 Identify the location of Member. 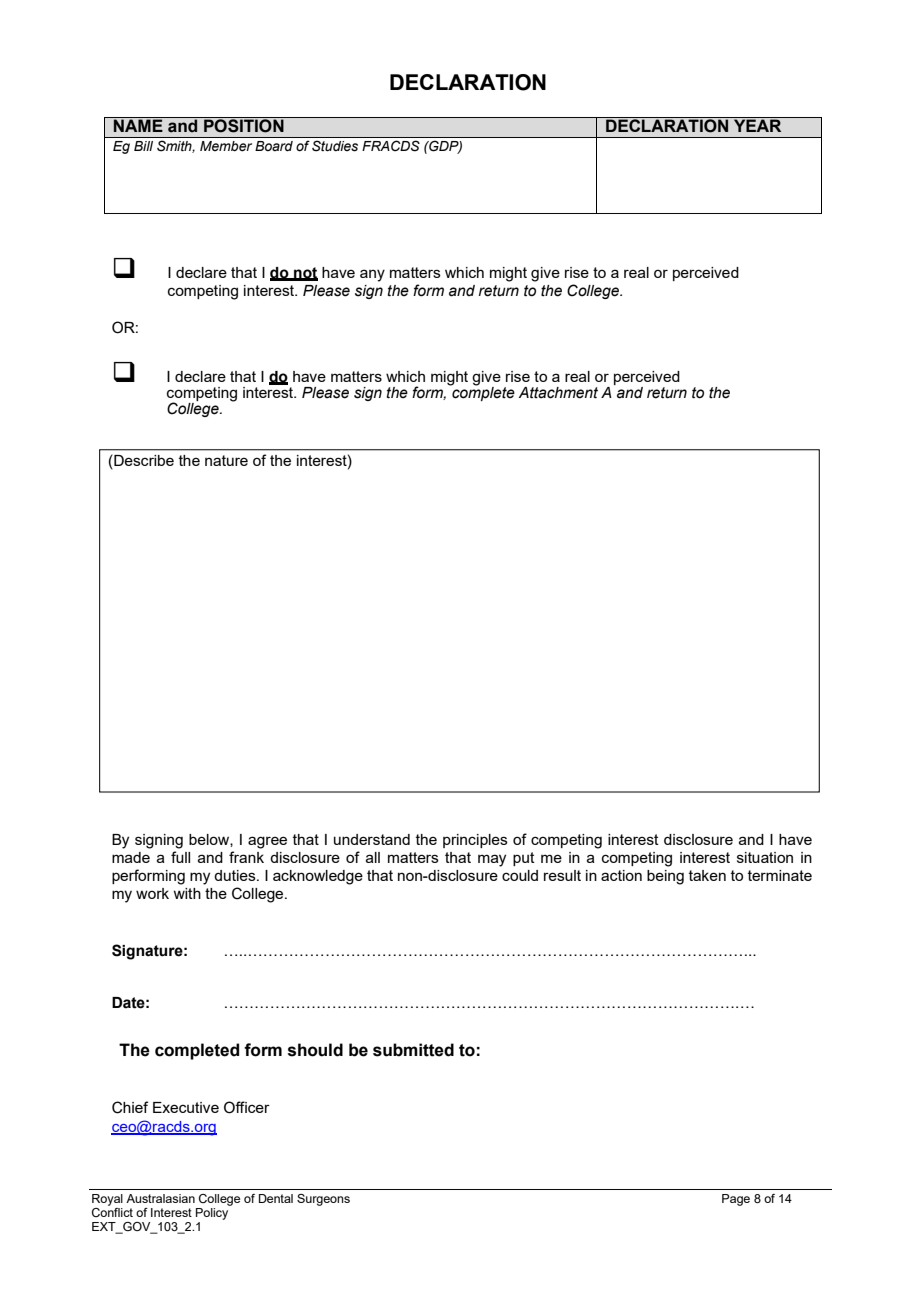
(226, 146).
